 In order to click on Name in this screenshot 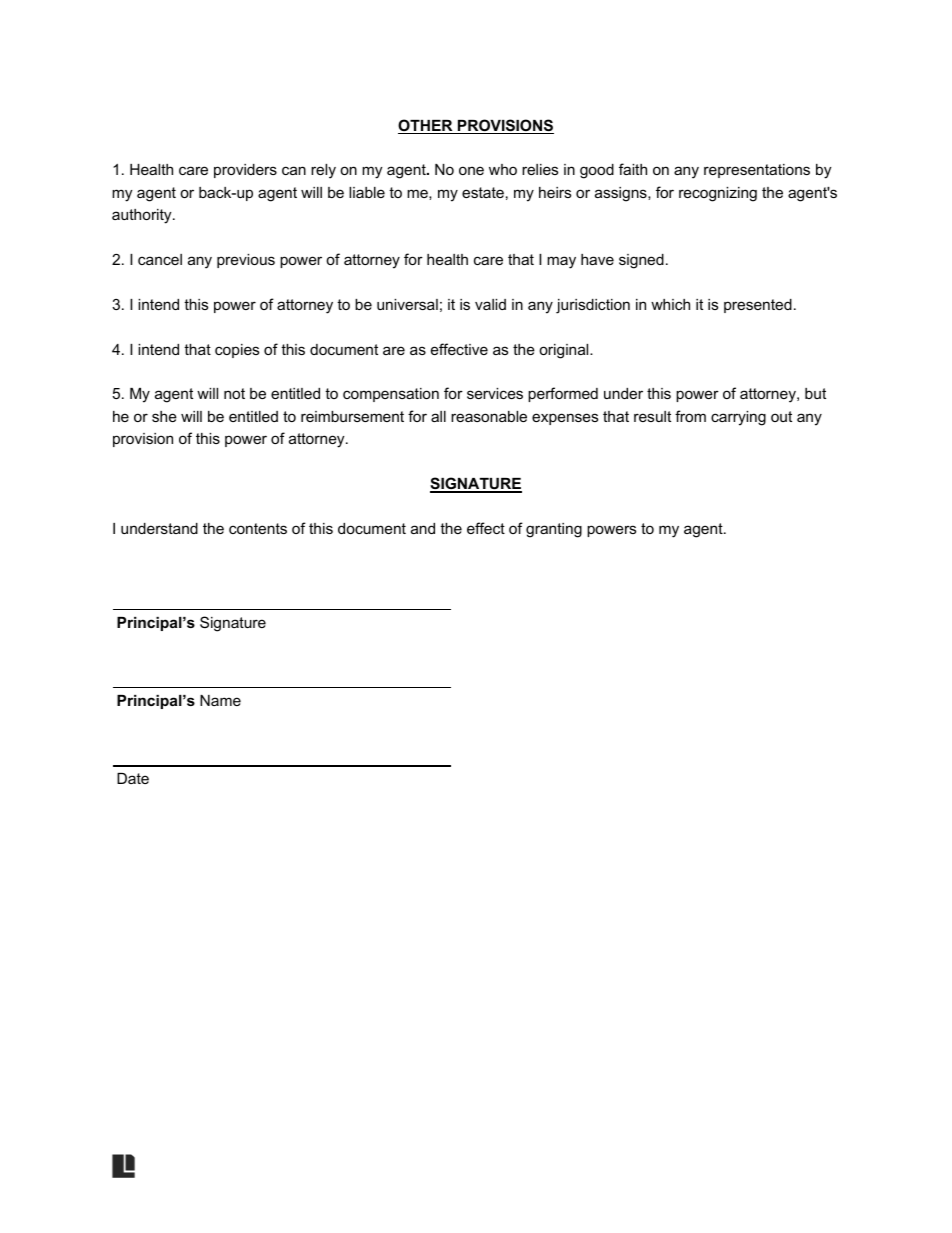, I will do `click(220, 700)`.
